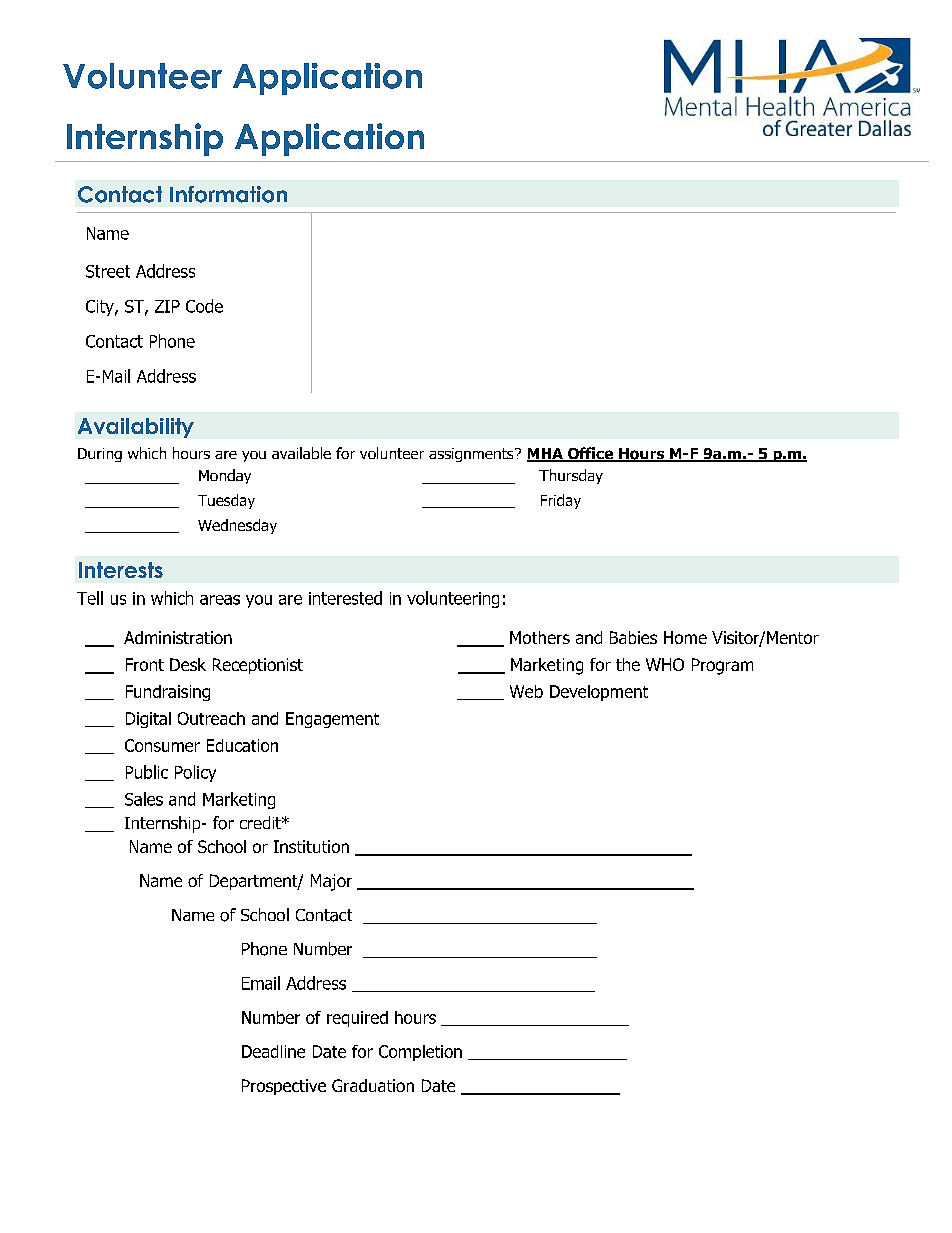  I want to click on Administration, so click(178, 637).
